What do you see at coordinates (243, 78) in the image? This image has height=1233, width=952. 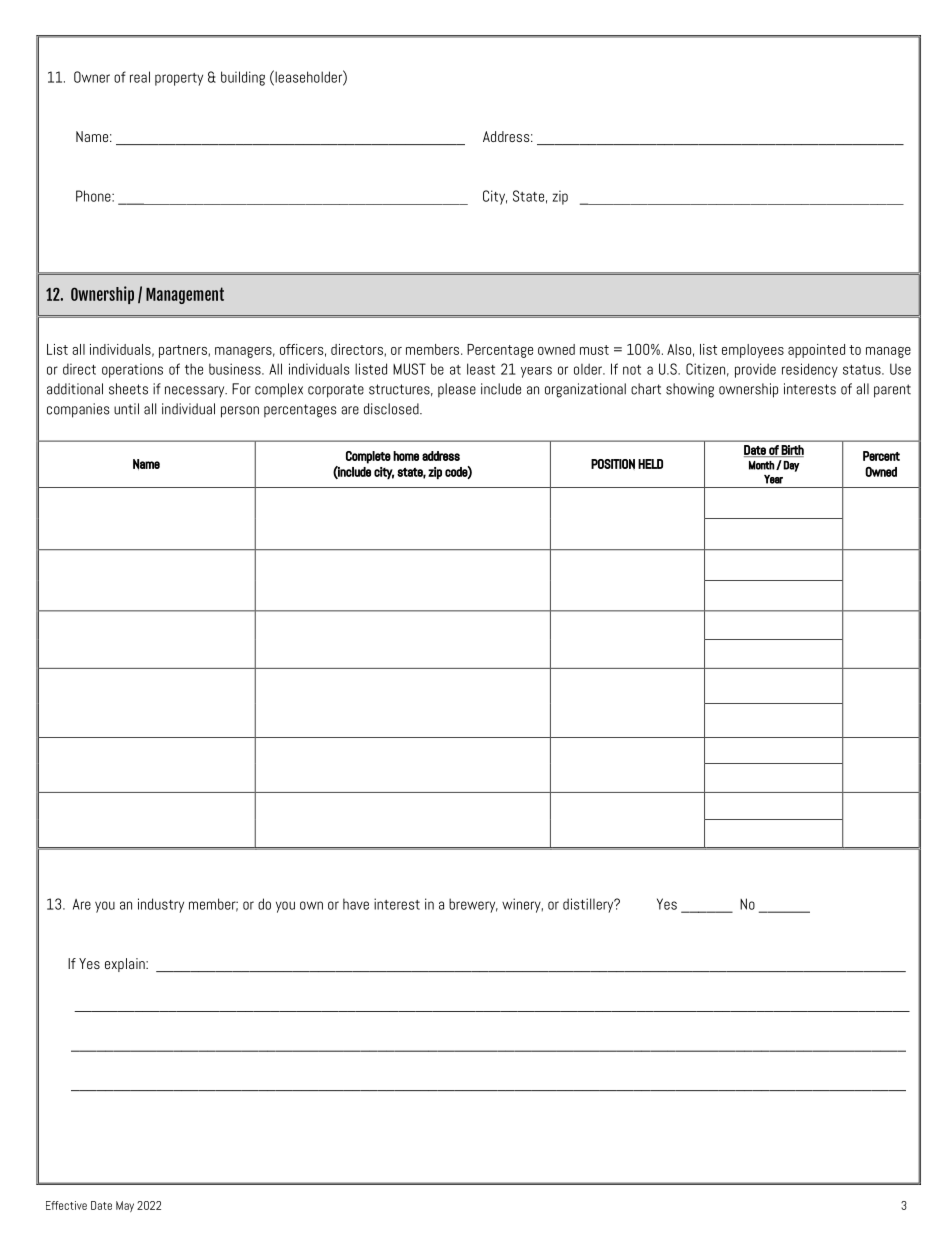 I see `building` at bounding box center [243, 78].
